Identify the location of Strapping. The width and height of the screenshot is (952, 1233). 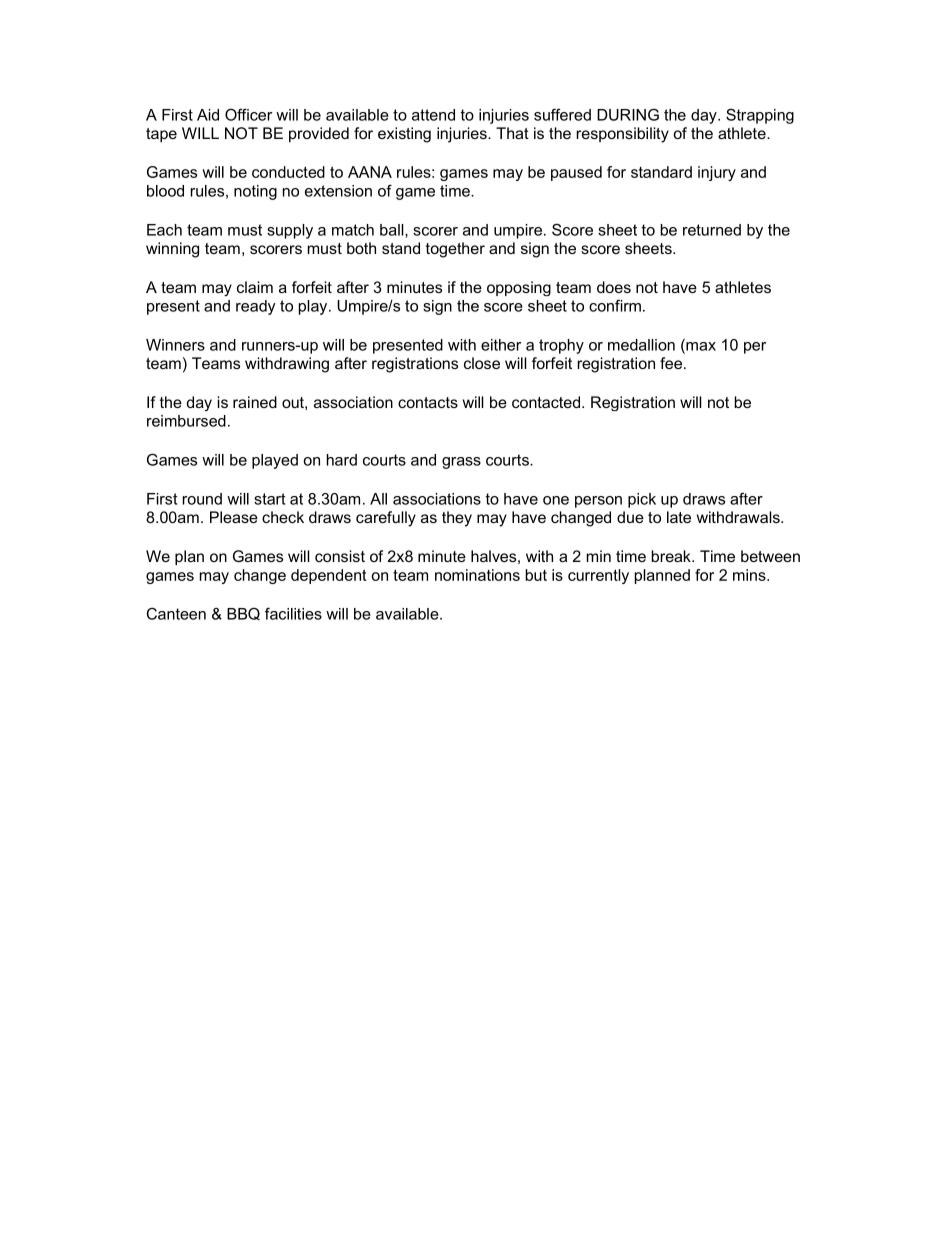
(760, 116).
